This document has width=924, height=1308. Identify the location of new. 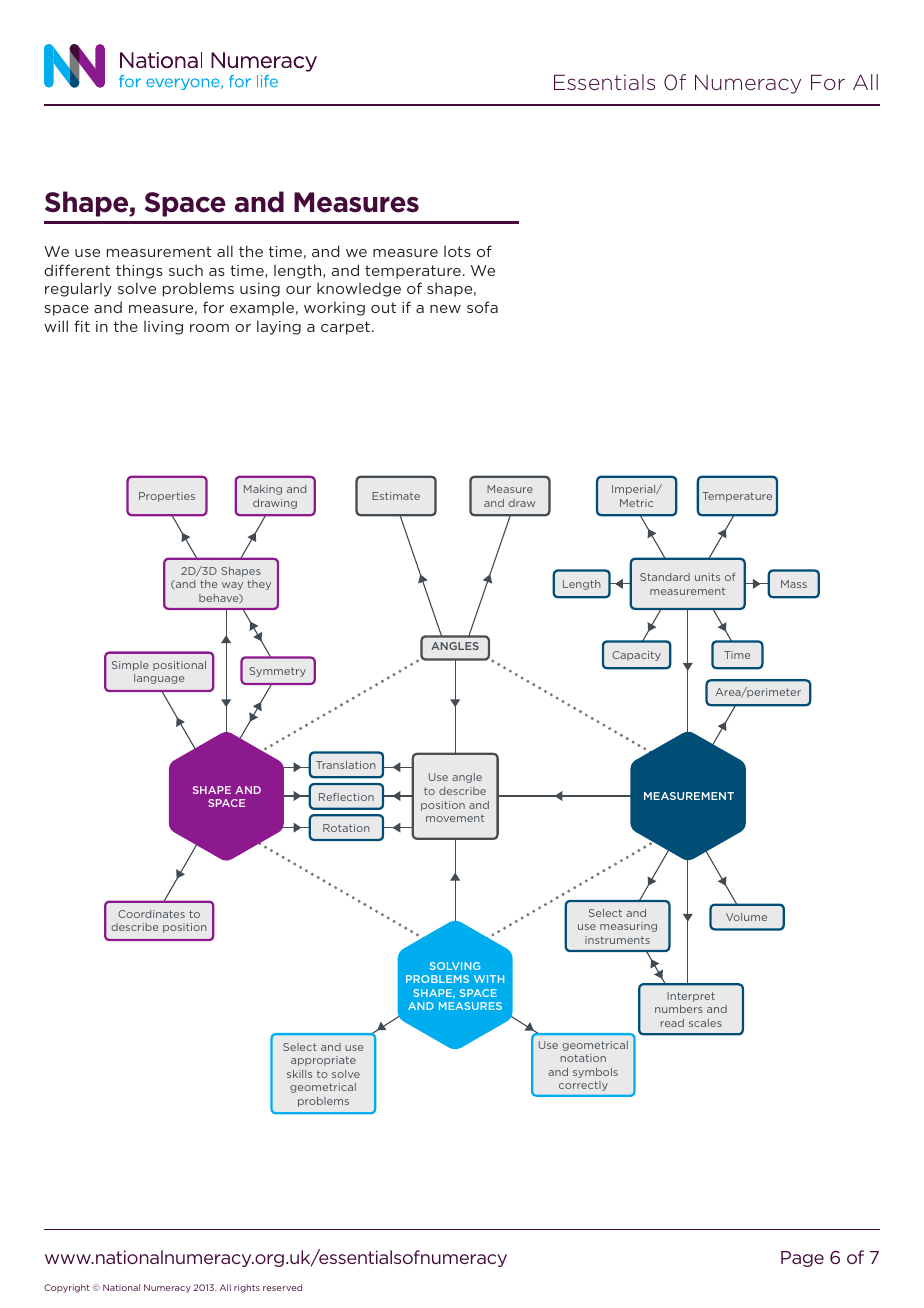
(445, 309).
